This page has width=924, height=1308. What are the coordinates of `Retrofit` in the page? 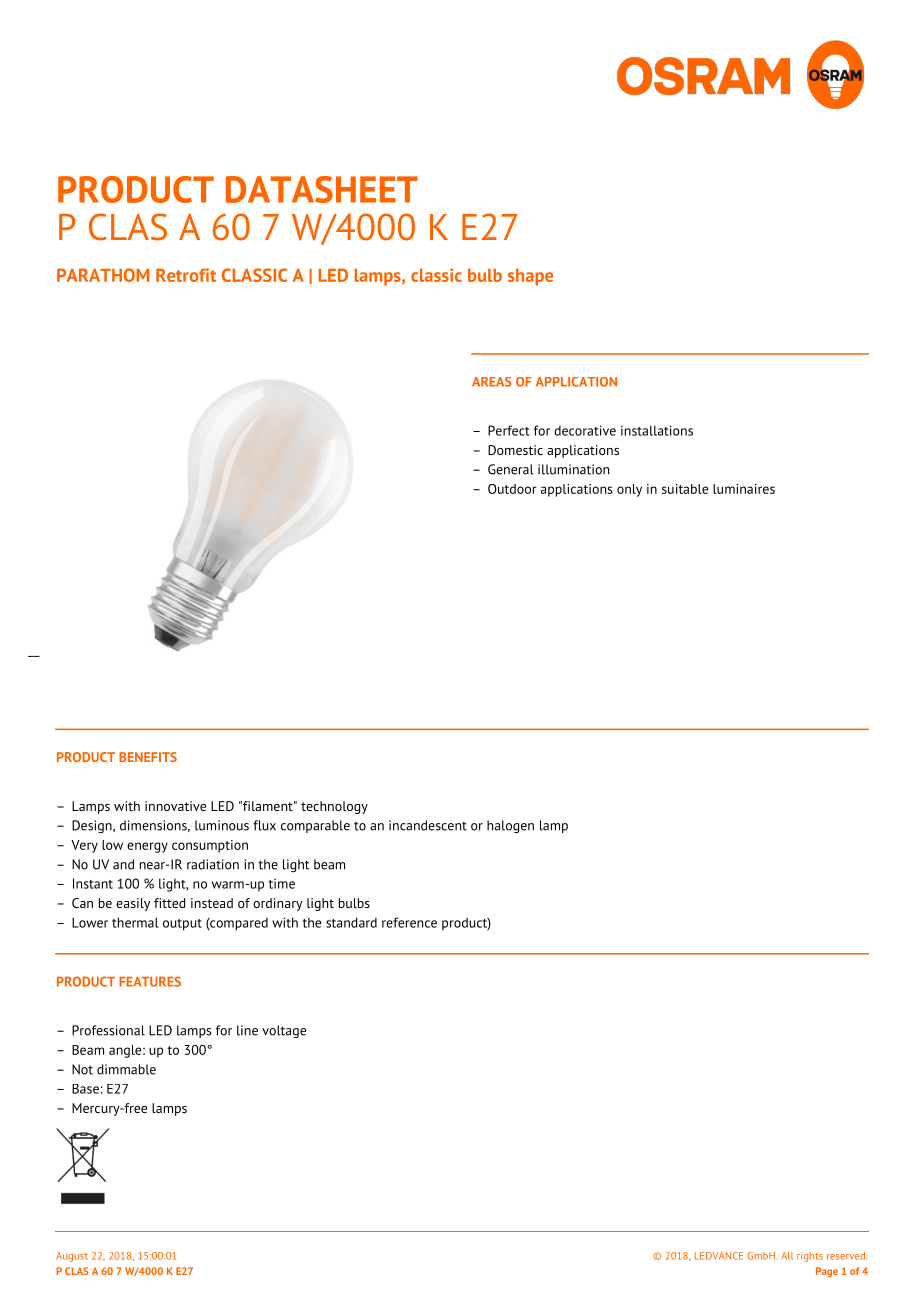 It's located at (186, 275).
